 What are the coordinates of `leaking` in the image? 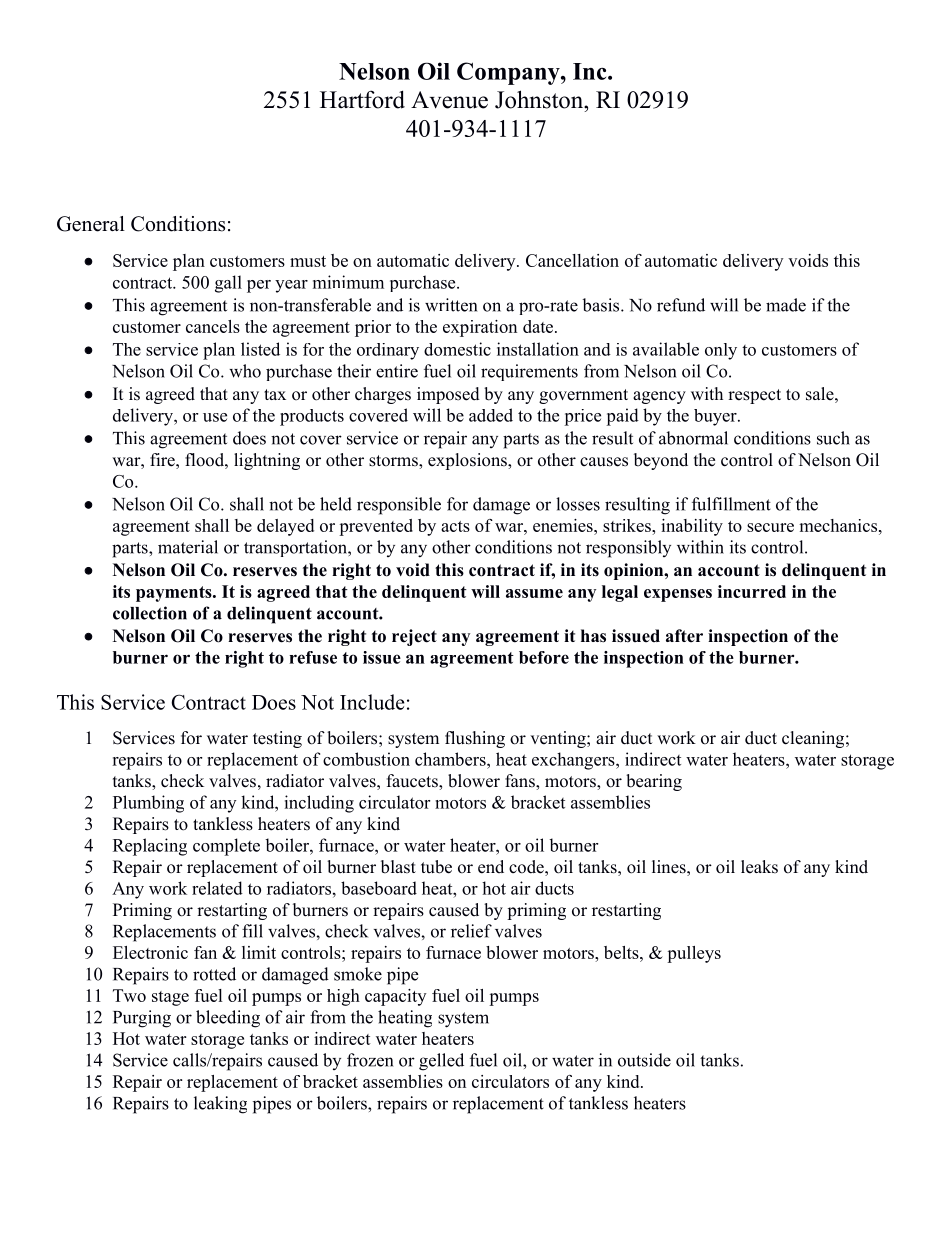 It's located at (220, 1105).
